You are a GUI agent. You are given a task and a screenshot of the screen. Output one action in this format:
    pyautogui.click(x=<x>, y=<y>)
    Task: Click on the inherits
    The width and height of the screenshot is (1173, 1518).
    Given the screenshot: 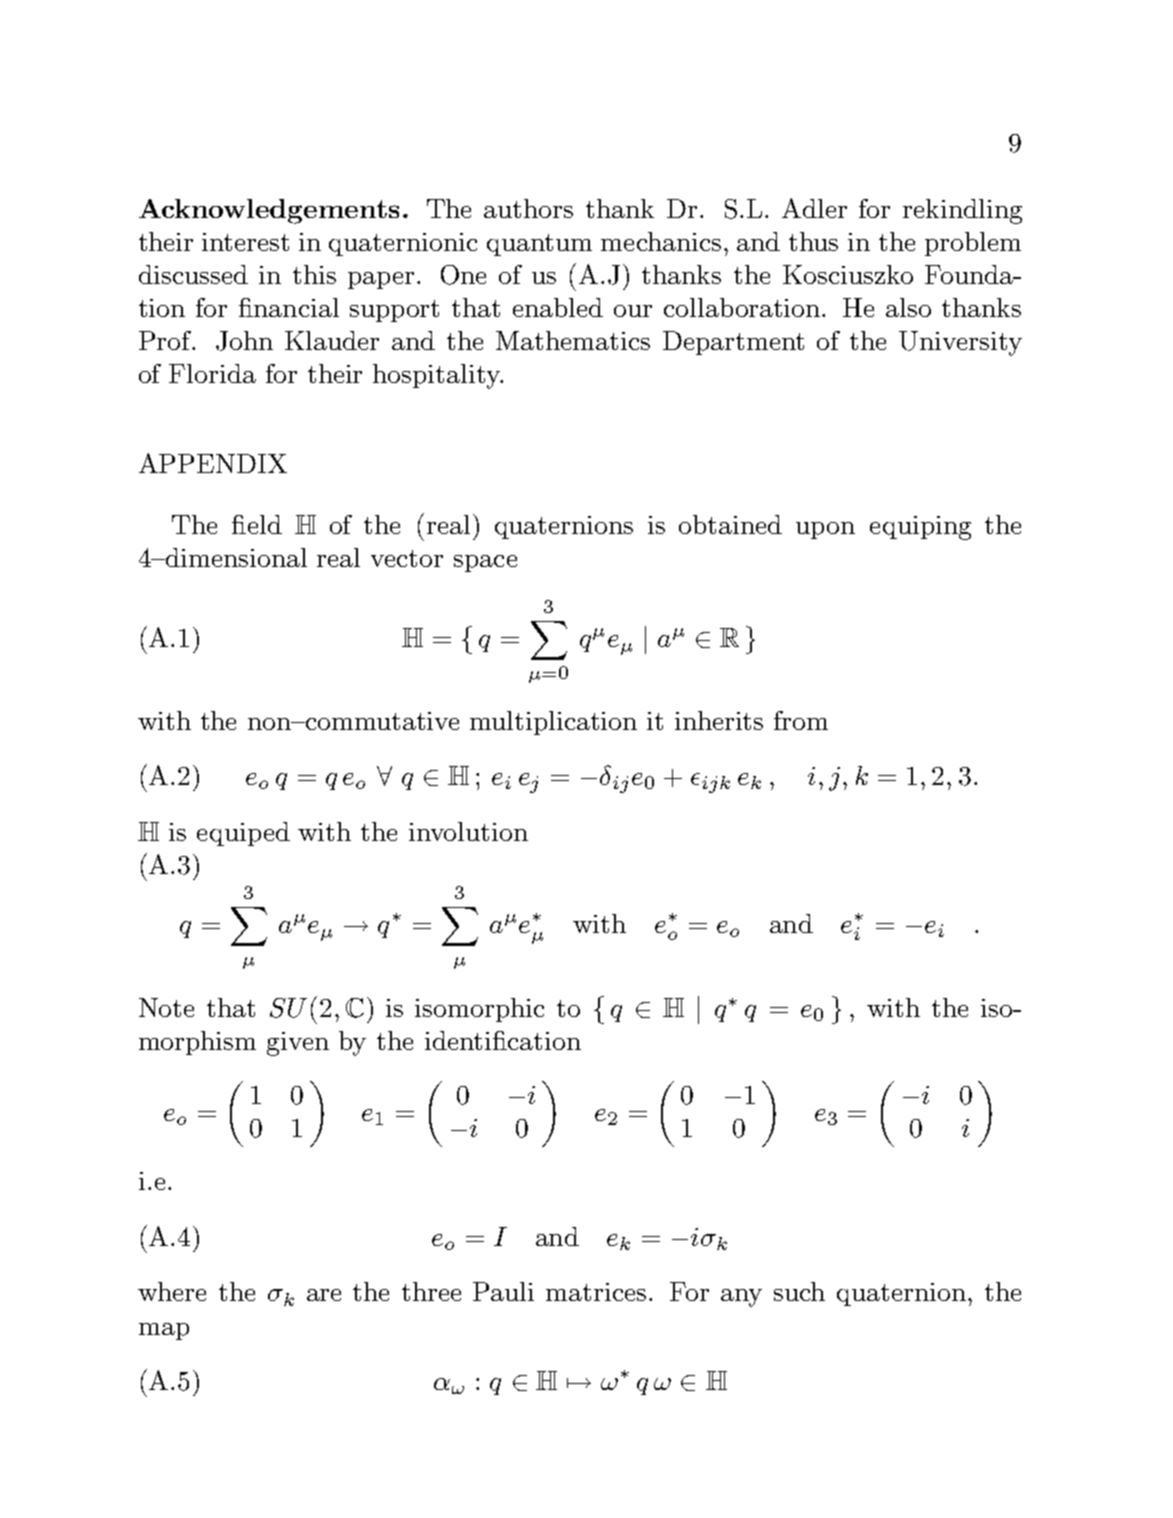 What is the action you would take?
    pyautogui.click(x=719, y=720)
